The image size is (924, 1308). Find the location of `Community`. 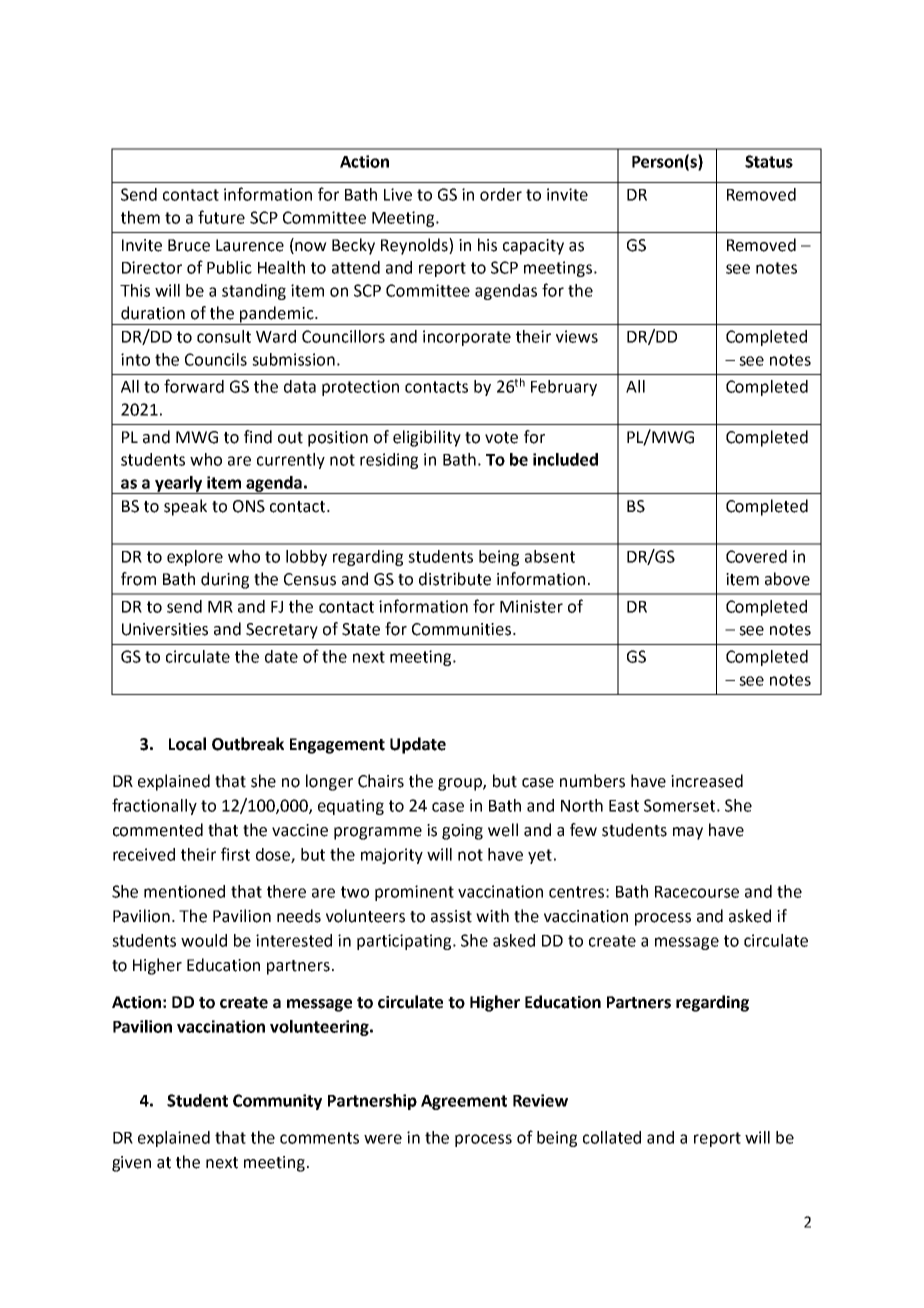

Community is located at coordinates (277, 1102).
